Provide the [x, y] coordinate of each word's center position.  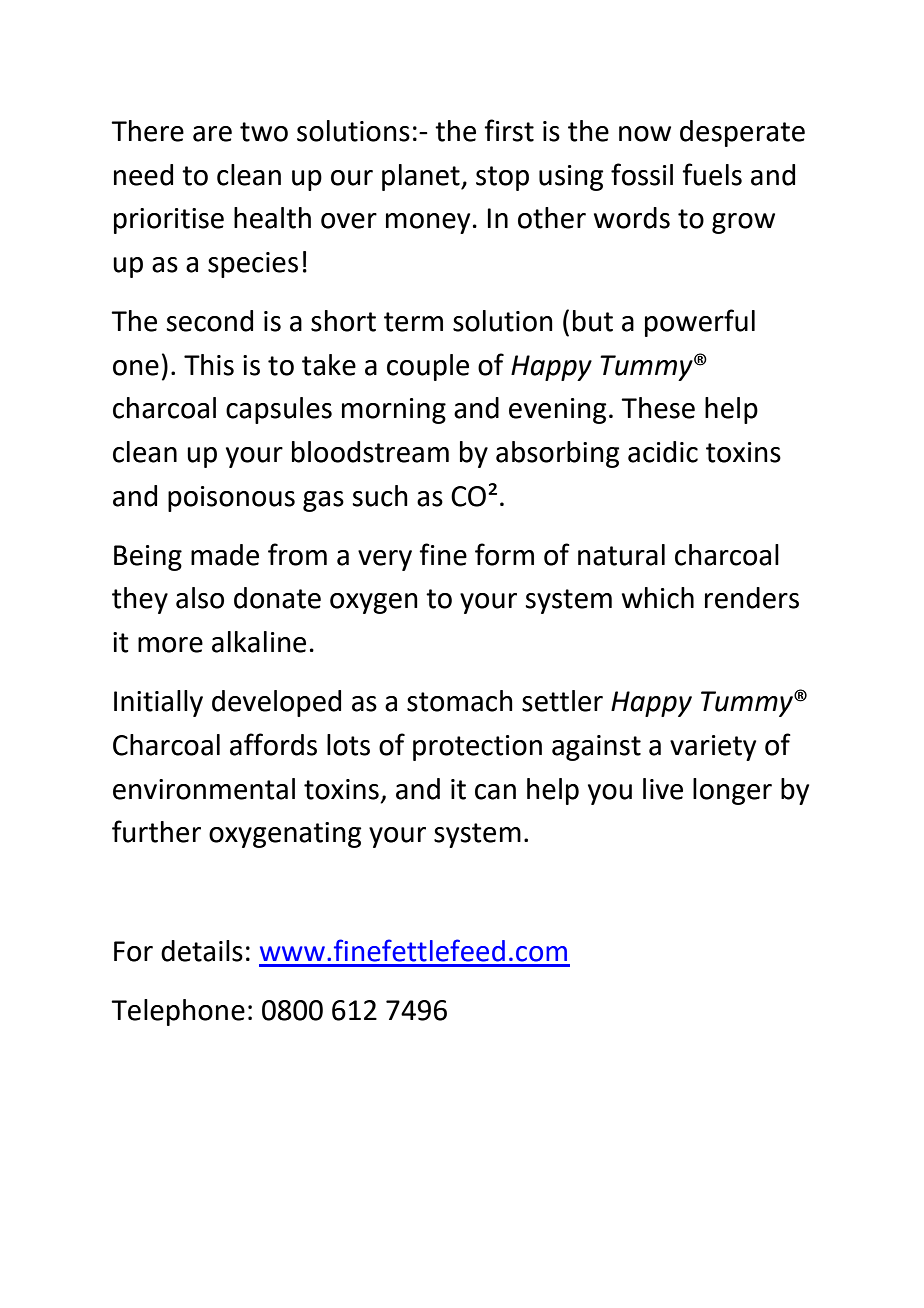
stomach [460, 701]
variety [713, 748]
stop [502, 178]
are [212, 134]
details [202, 951]
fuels [712, 174]
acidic [663, 452]
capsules [279, 410]
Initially [158, 703]
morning [394, 411]
